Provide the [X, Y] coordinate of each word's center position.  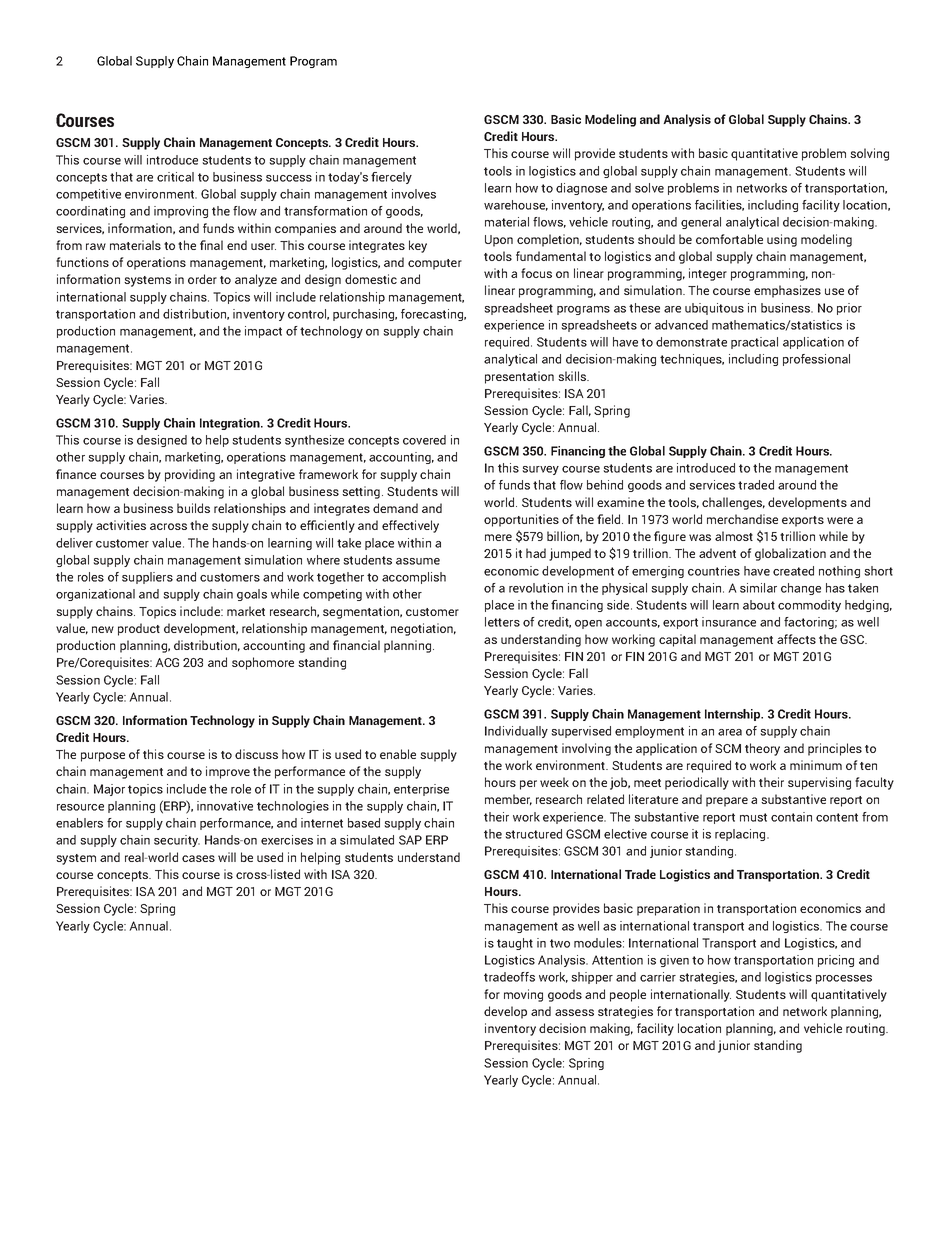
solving [869, 154]
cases [198, 858]
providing [190, 475]
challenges [733, 503]
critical [175, 177]
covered [424, 440]
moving [523, 995]
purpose [103, 757]
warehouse [516, 205]
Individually [516, 732]
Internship [734, 715]
